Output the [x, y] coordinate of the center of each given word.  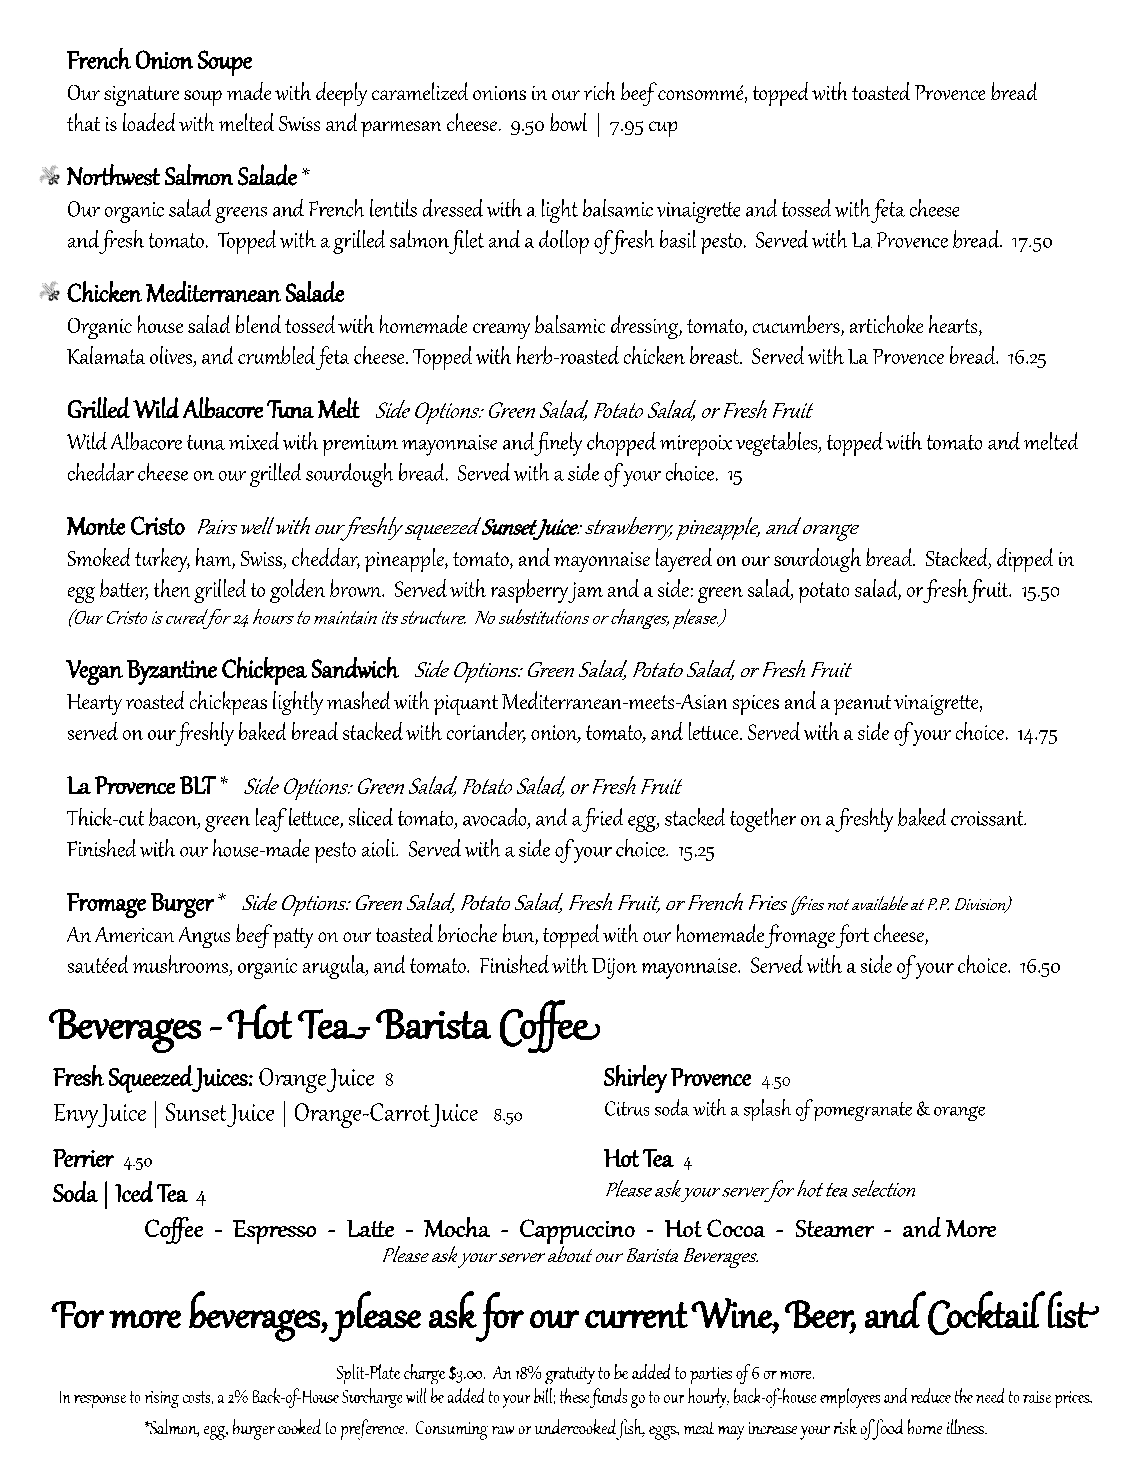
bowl [568, 122]
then [172, 588]
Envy [76, 1116]
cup [663, 129]
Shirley [635, 1079]
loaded [149, 122]
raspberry [531, 591]
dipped [1025, 560]
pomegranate [863, 1111]
